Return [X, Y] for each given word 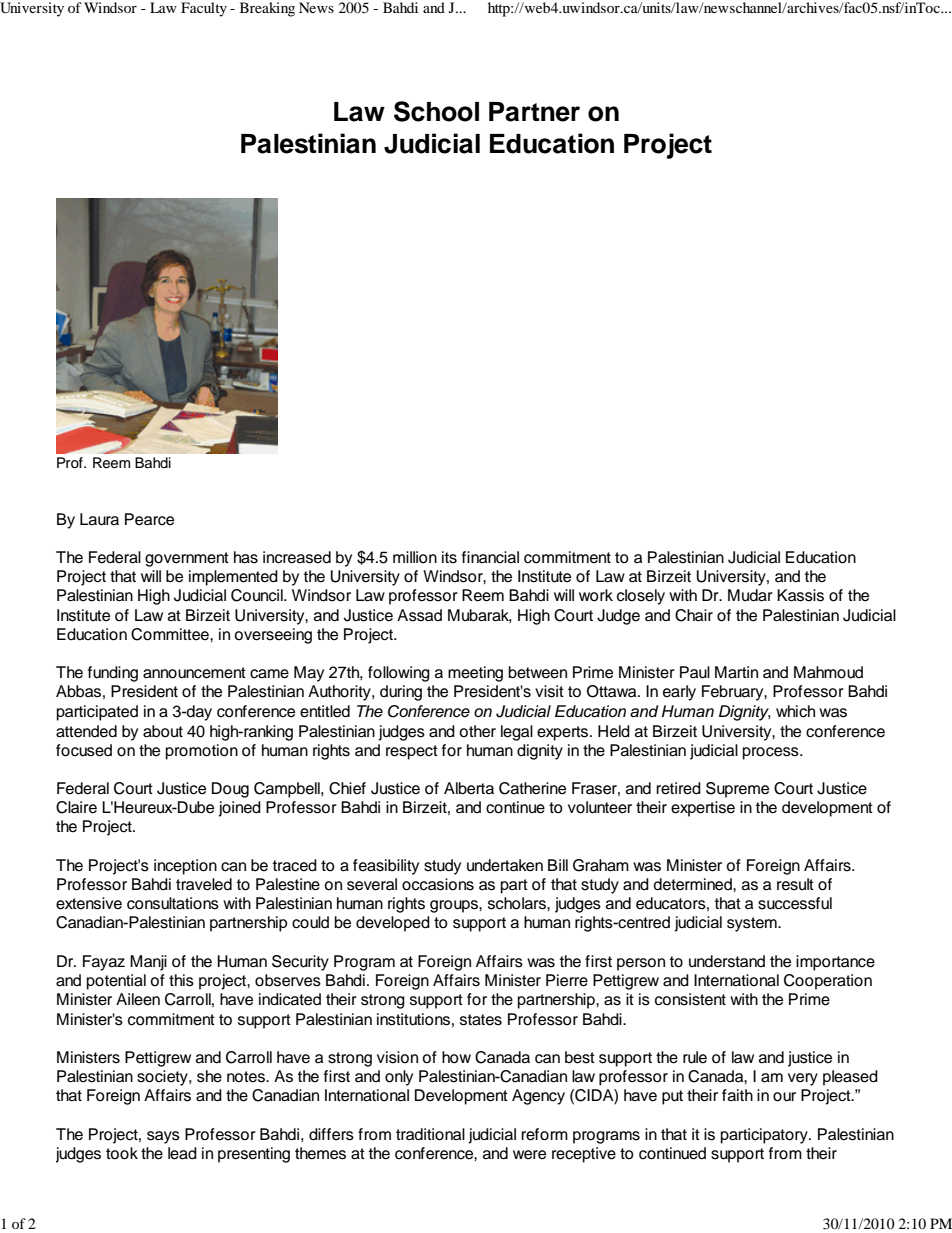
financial [490, 557]
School [436, 111]
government [187, 559]
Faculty [204, 9]
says [163, 1137]
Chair [694, 615]
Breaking [267, 9]
